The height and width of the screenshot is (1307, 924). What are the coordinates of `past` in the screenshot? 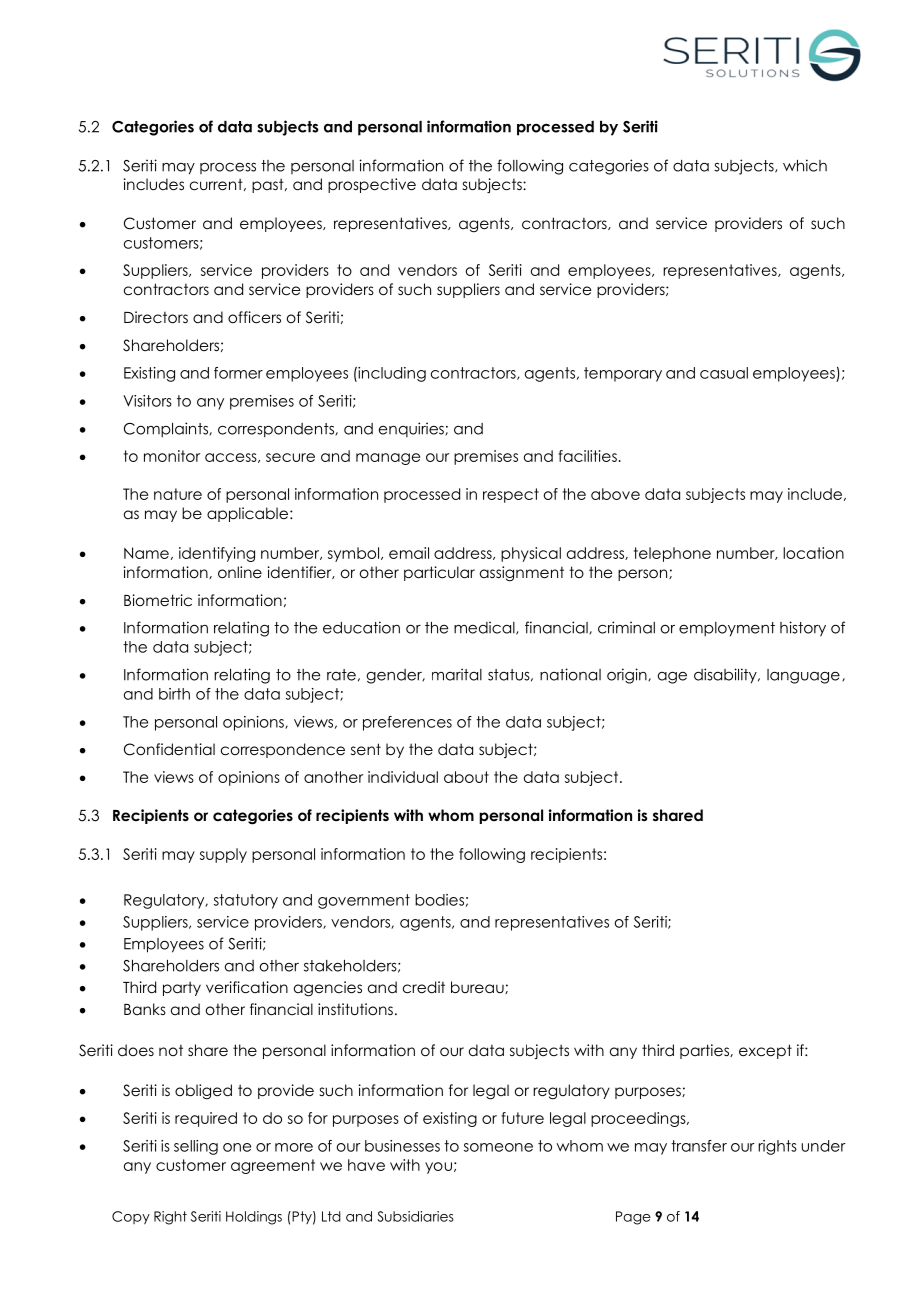 It's located at (269, 185).
